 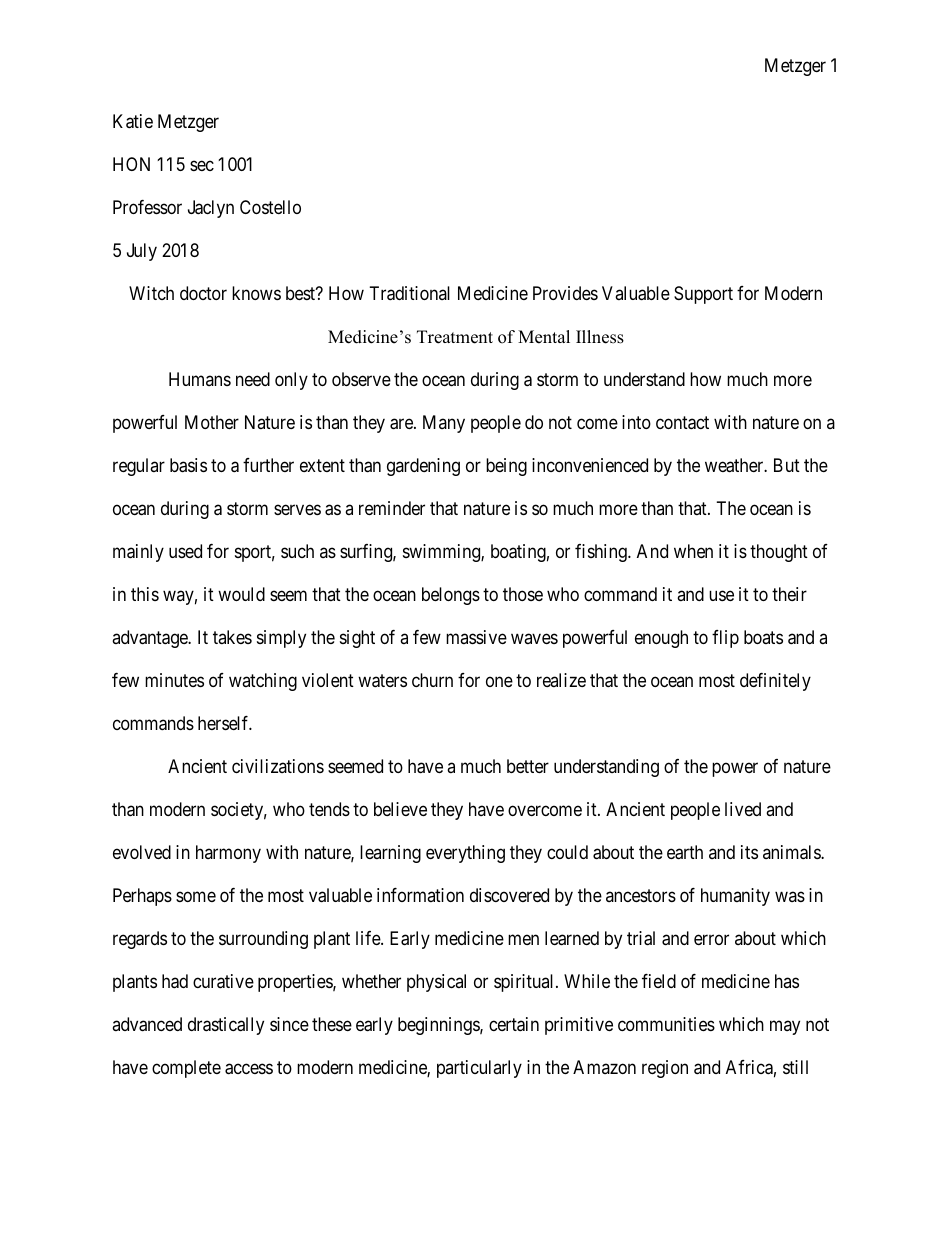 I want to click on herself, so click(x=225, y=723).
